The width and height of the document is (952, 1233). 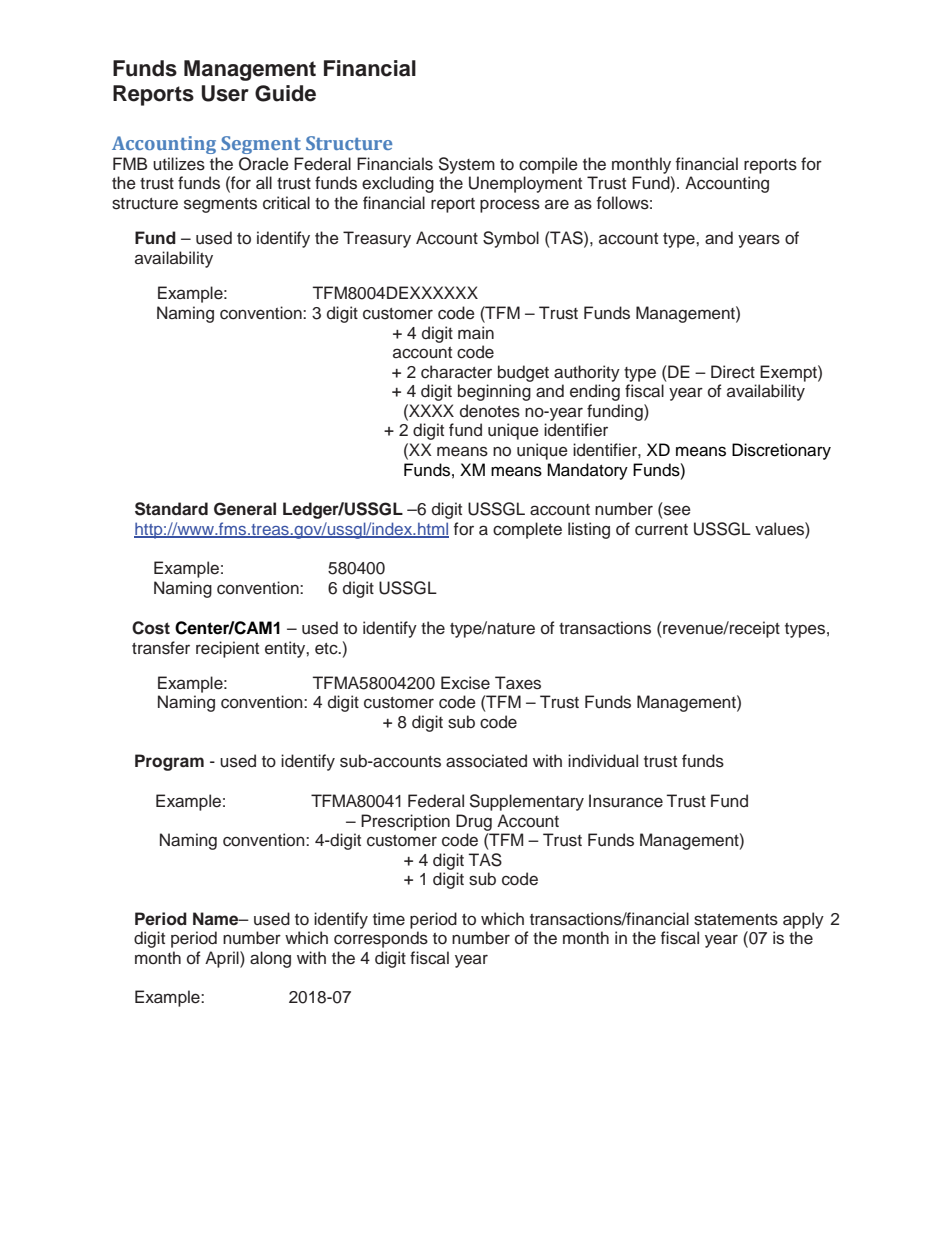 What do you see at coordinates (245, 509) in the document?
I see `General` at bounding box center [245, 509].
